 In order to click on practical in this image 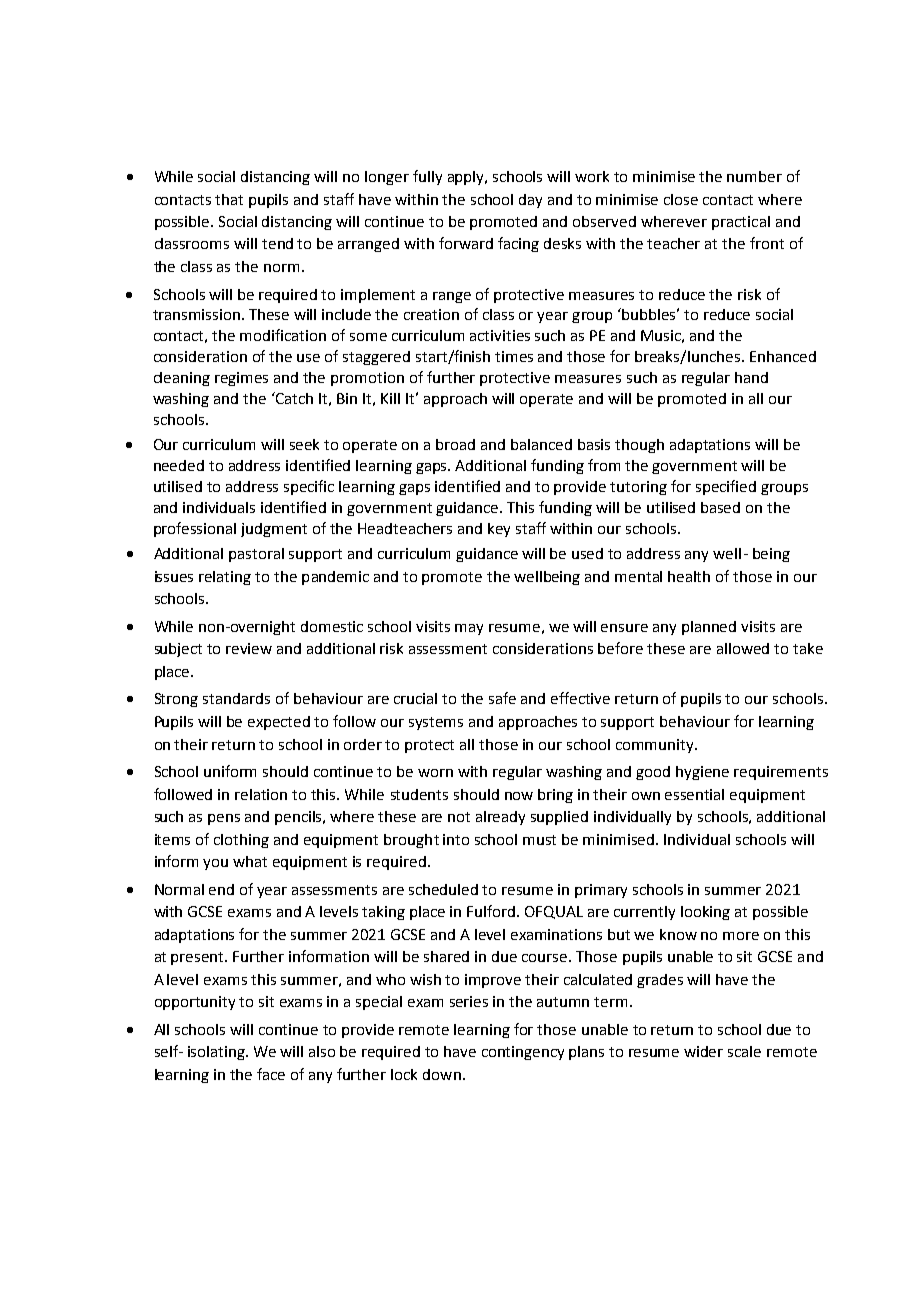, I will do `click(741, 223)`.
